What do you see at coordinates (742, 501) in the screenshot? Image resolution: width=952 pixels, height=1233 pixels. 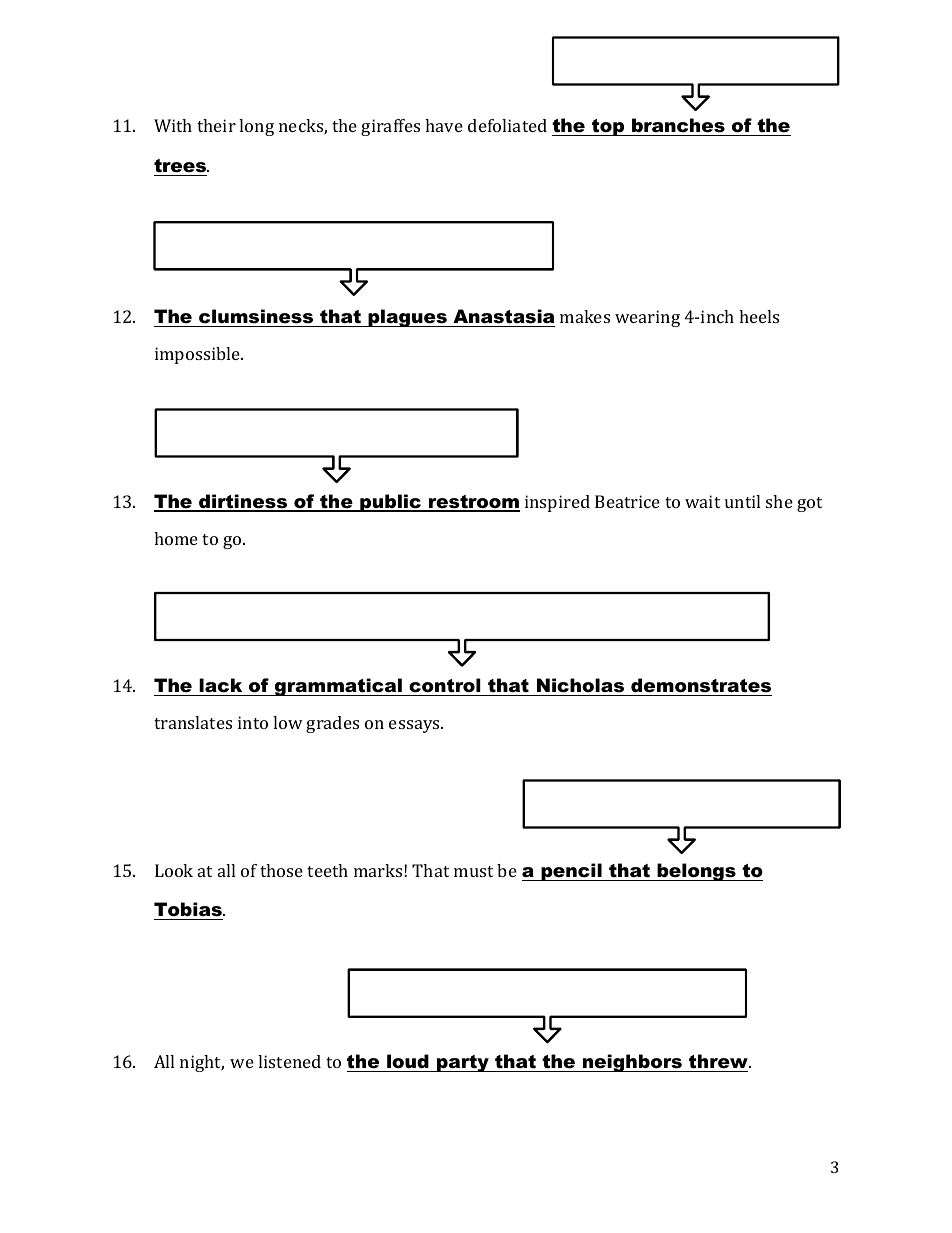 I see `until` at bounding box center [742, 501].
